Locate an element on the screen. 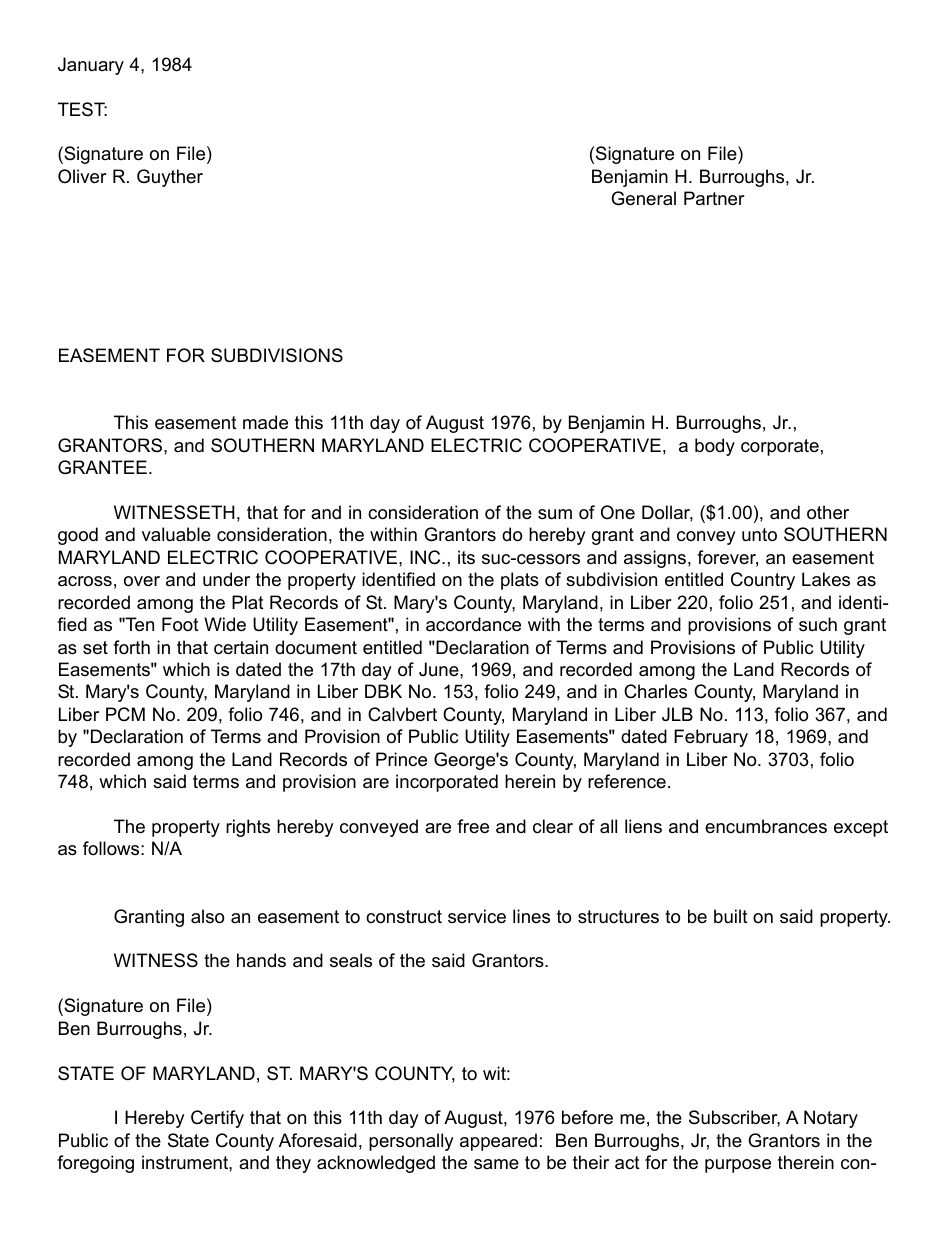  body is located at coordinates (715, 447).
